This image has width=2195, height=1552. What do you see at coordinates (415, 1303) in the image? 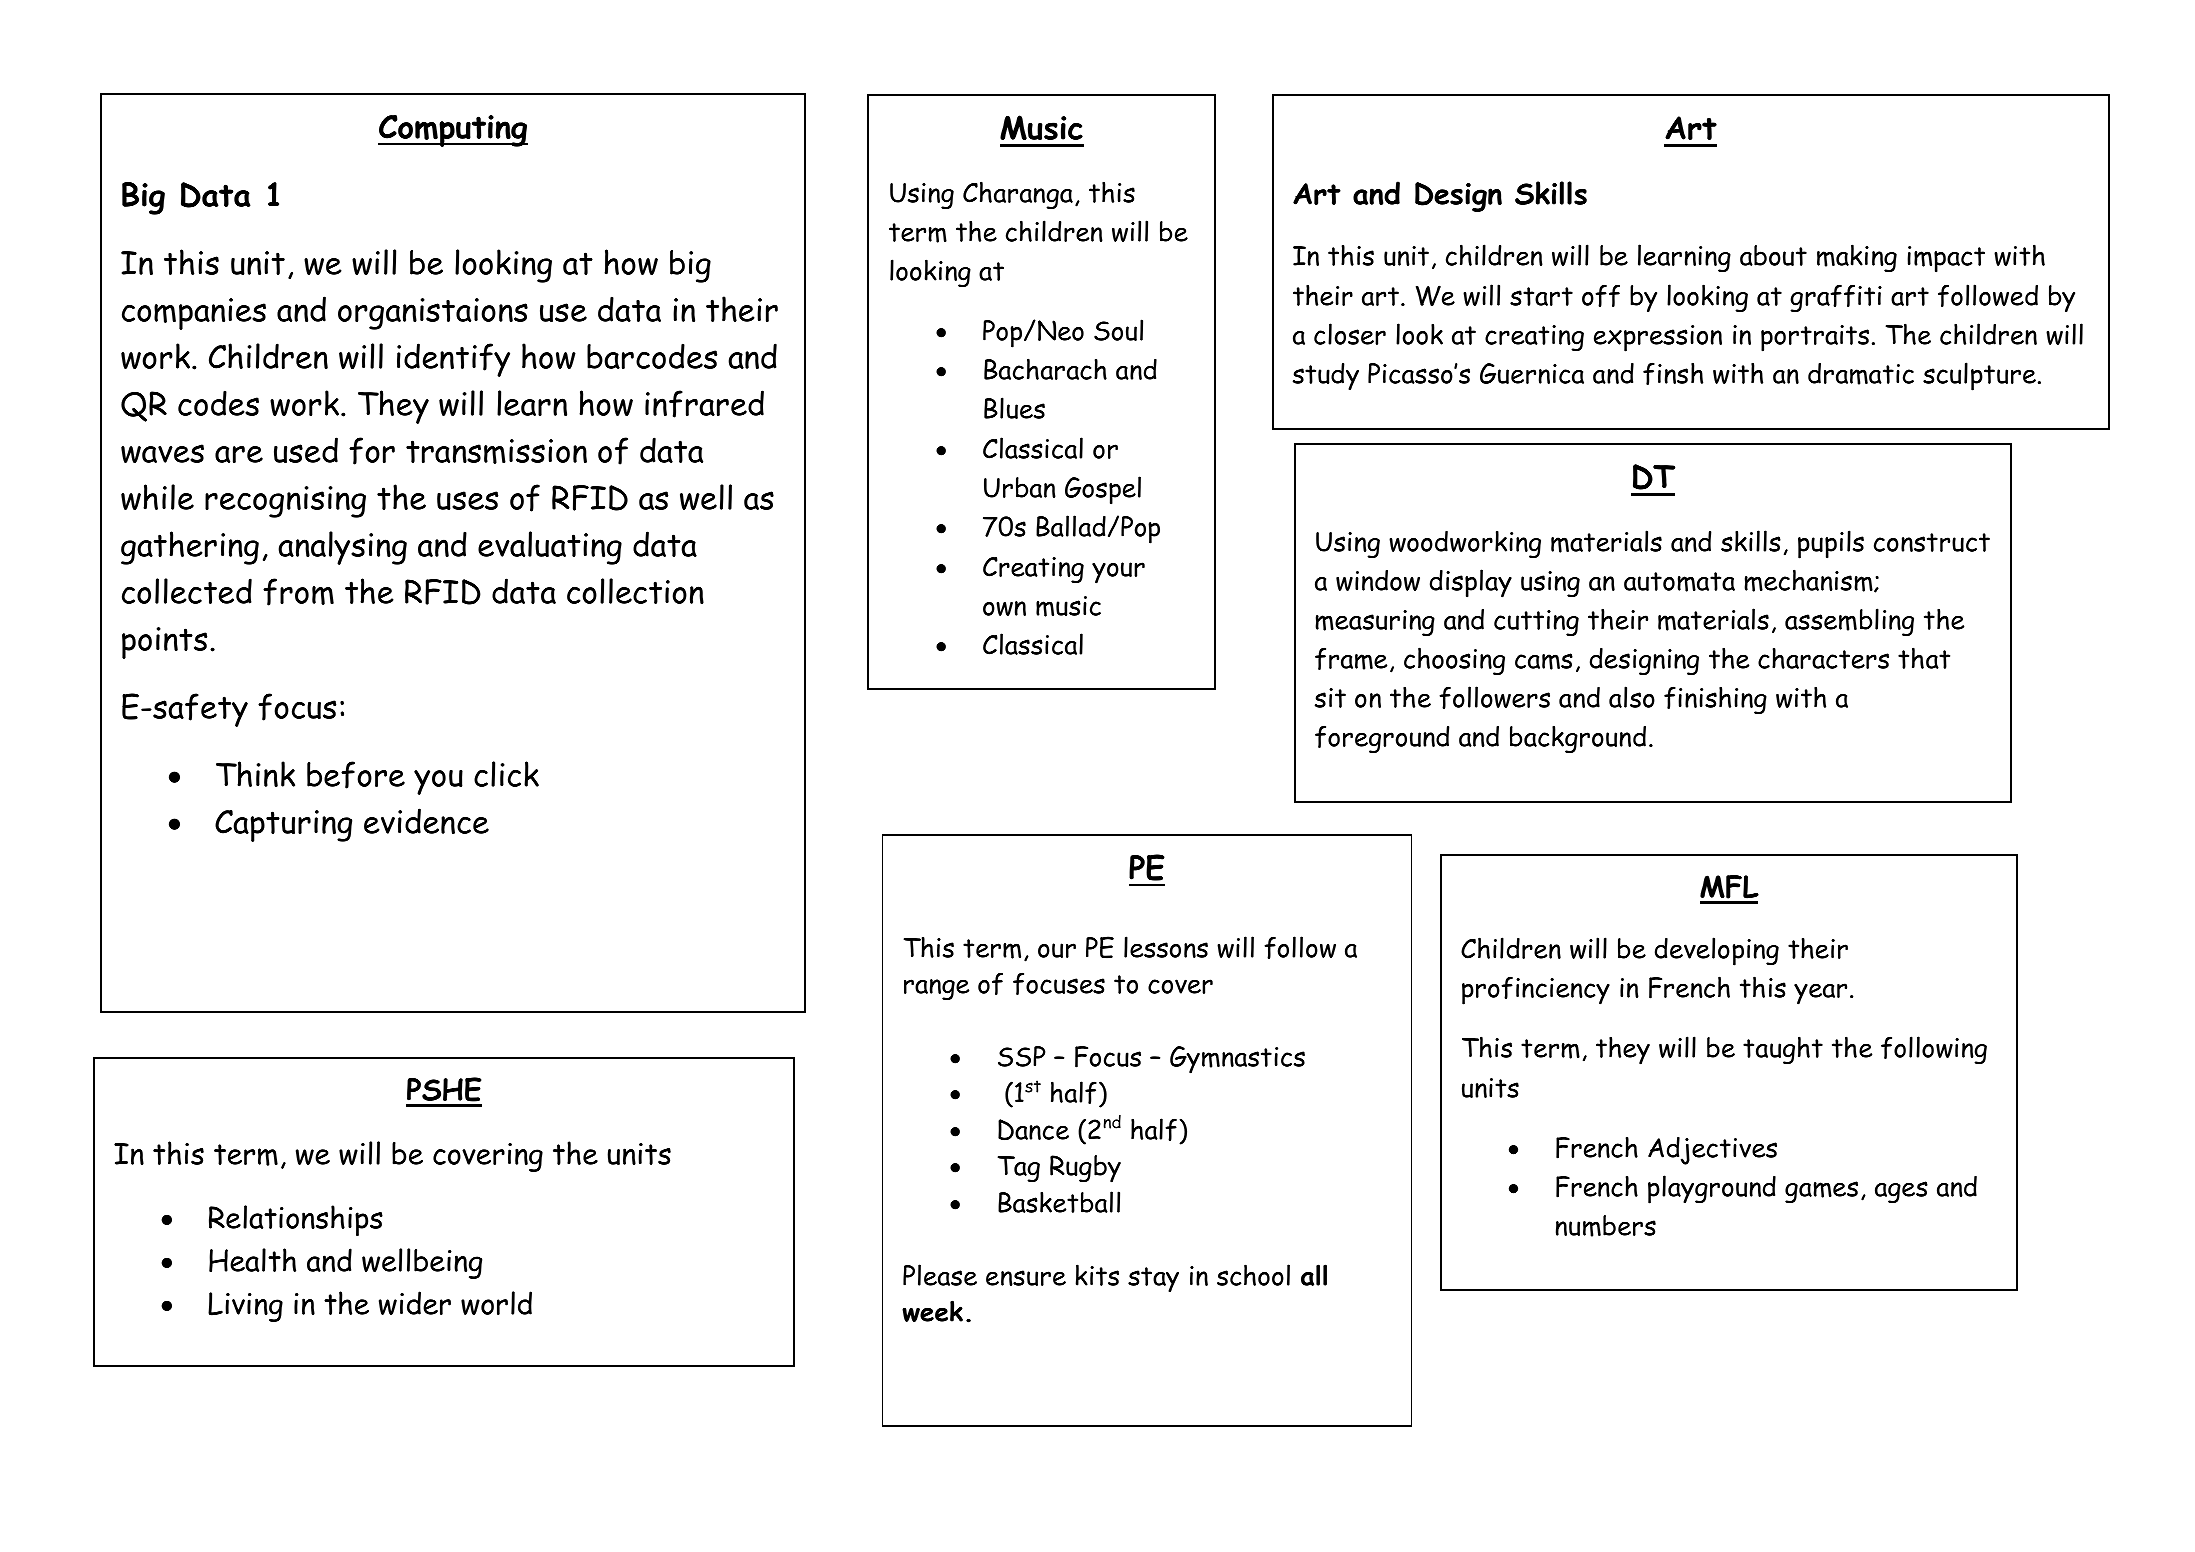
I see `wider` at bounding box center [415, 1303].
